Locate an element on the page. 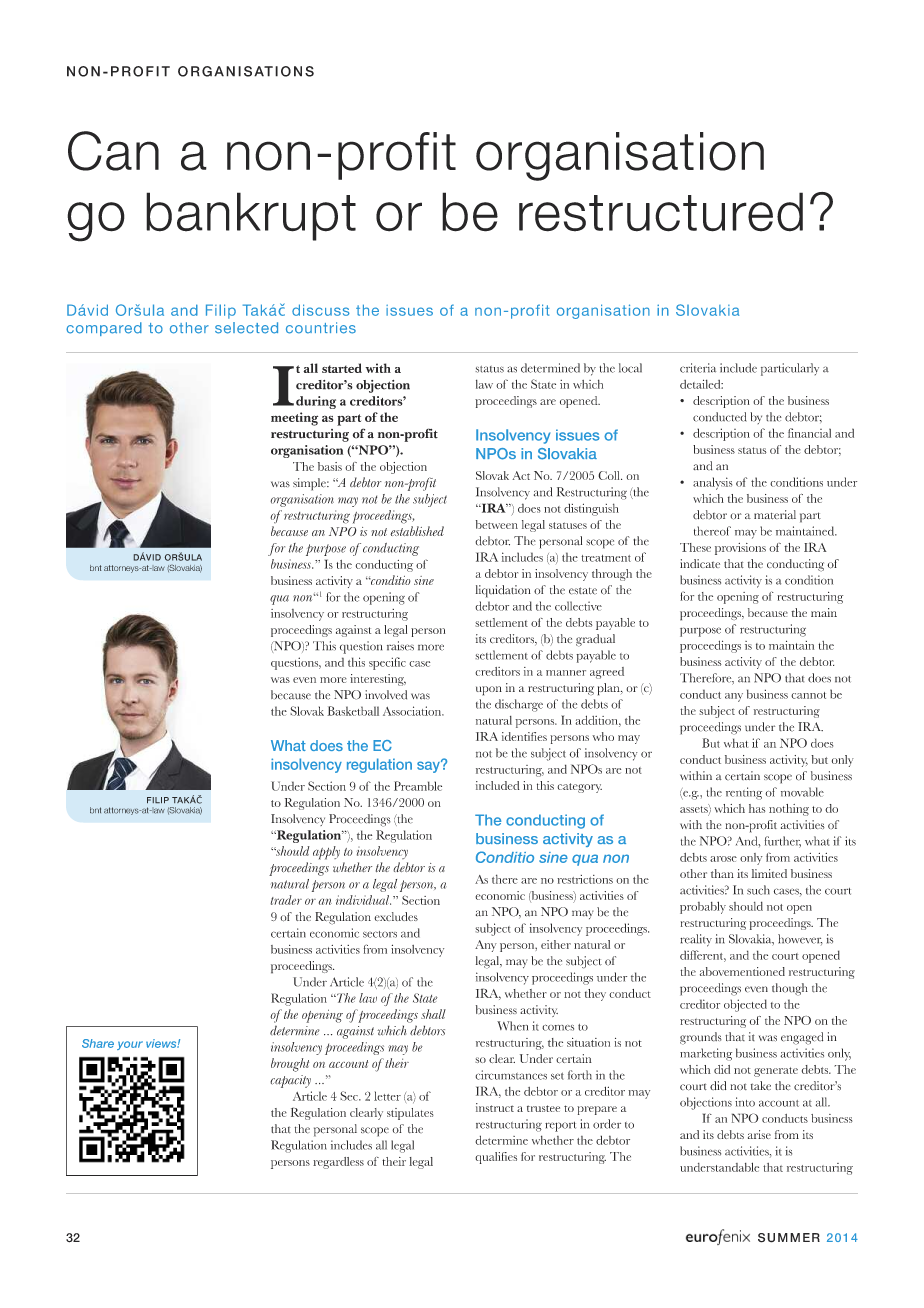  qualifies is located at coordinates (496, 1158).
